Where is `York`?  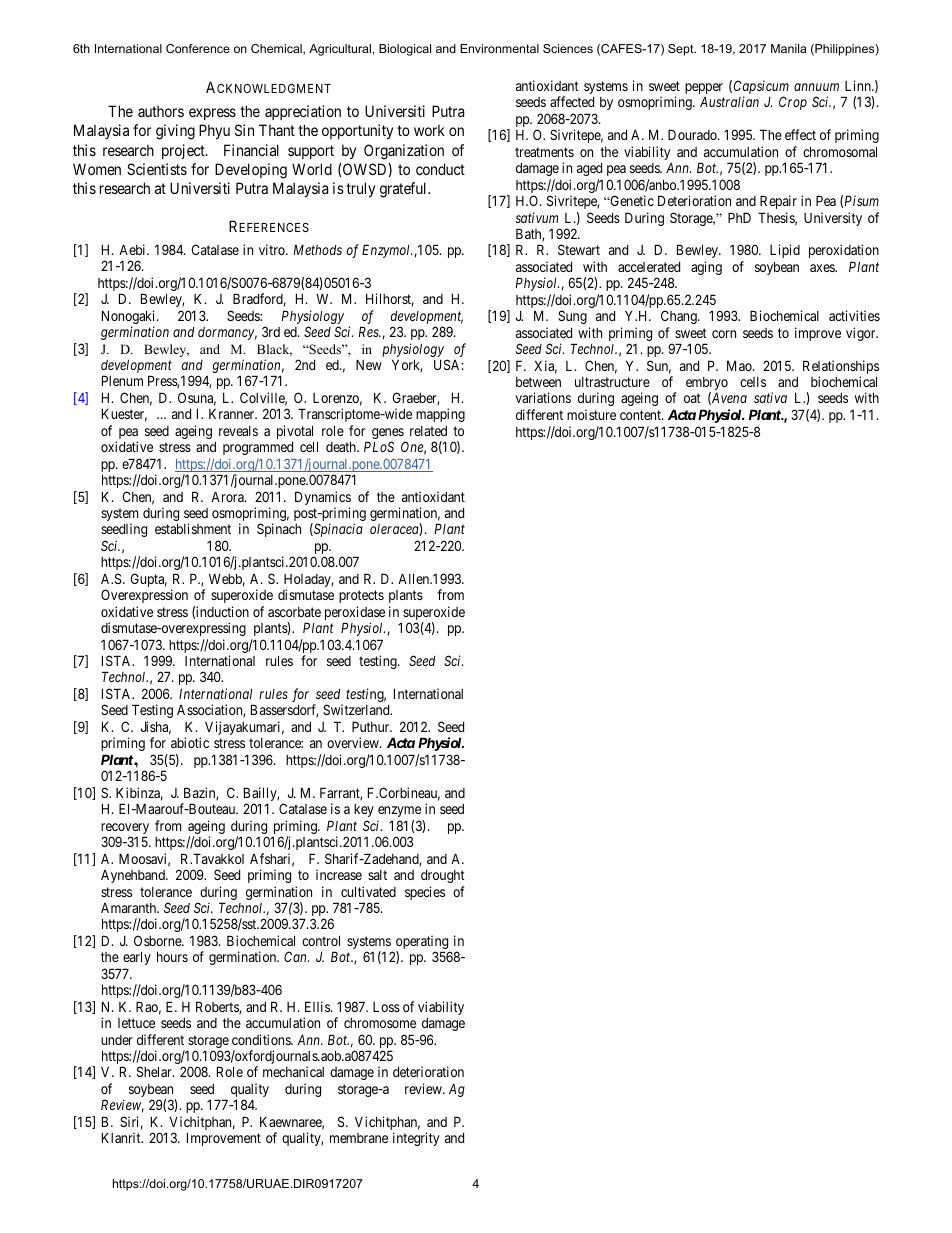 York is located at coordinates (407, 366).
